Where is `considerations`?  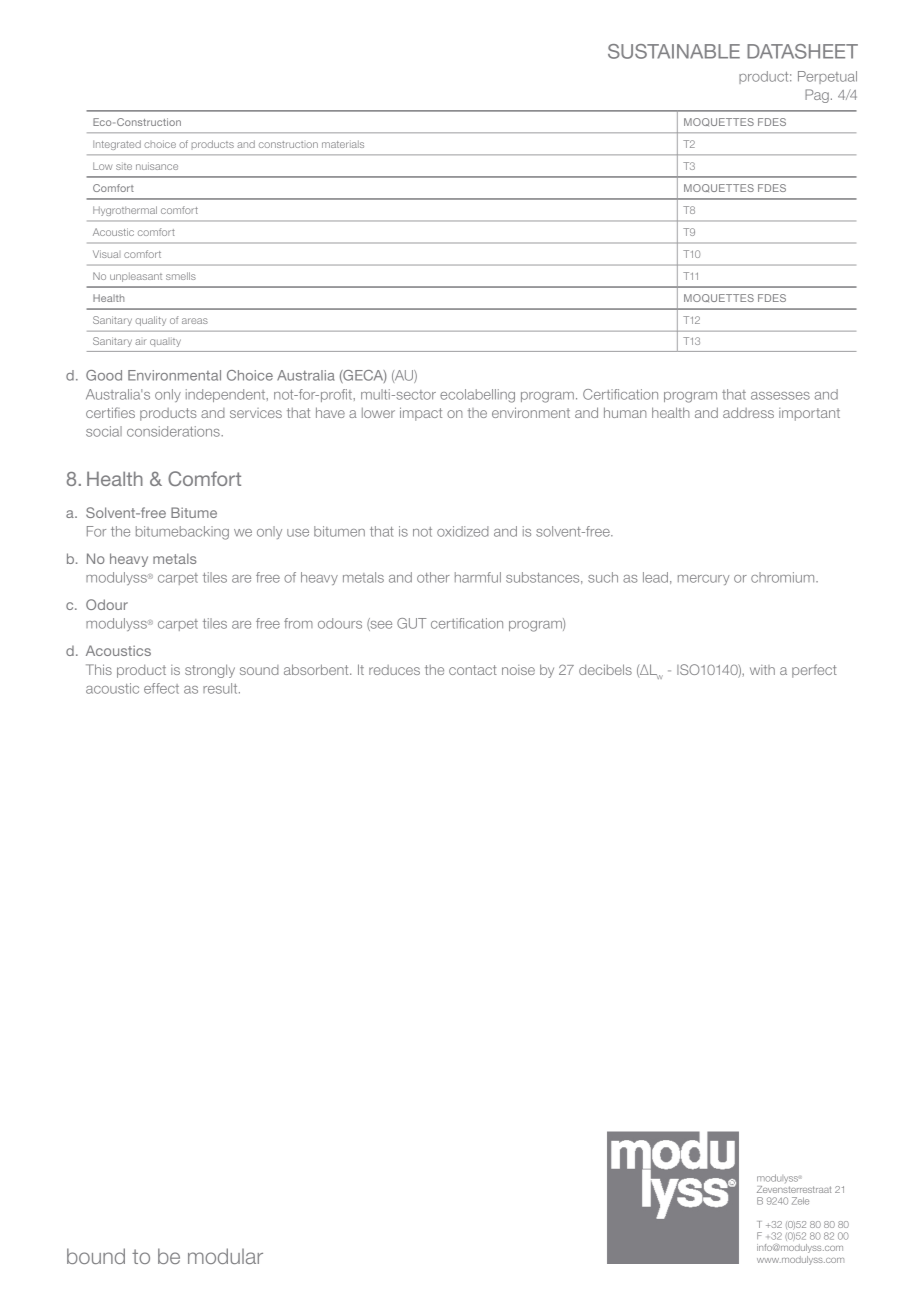 considerations is located at coordinates (174, 431).
